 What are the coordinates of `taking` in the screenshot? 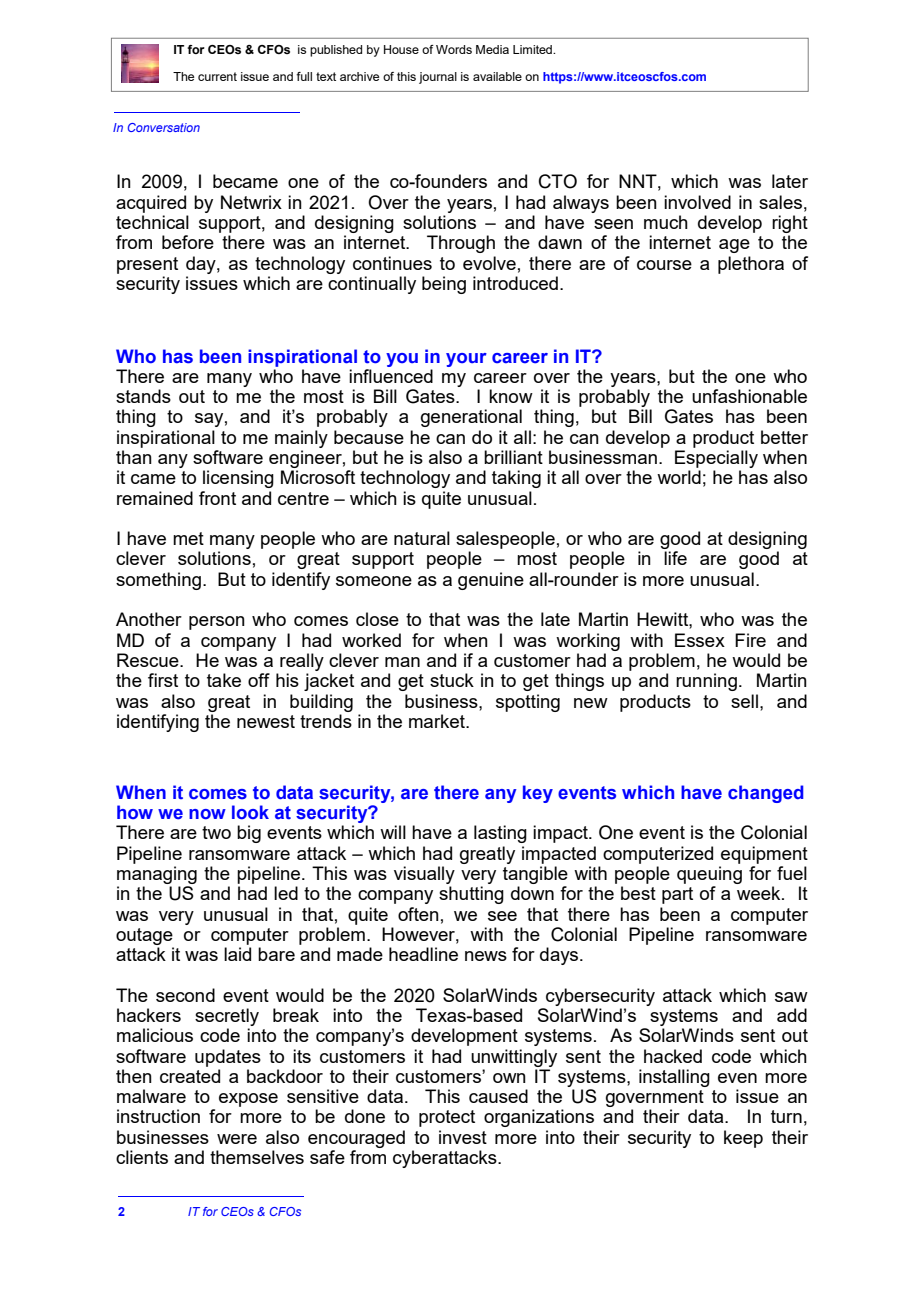 It's located at (516, 479).
